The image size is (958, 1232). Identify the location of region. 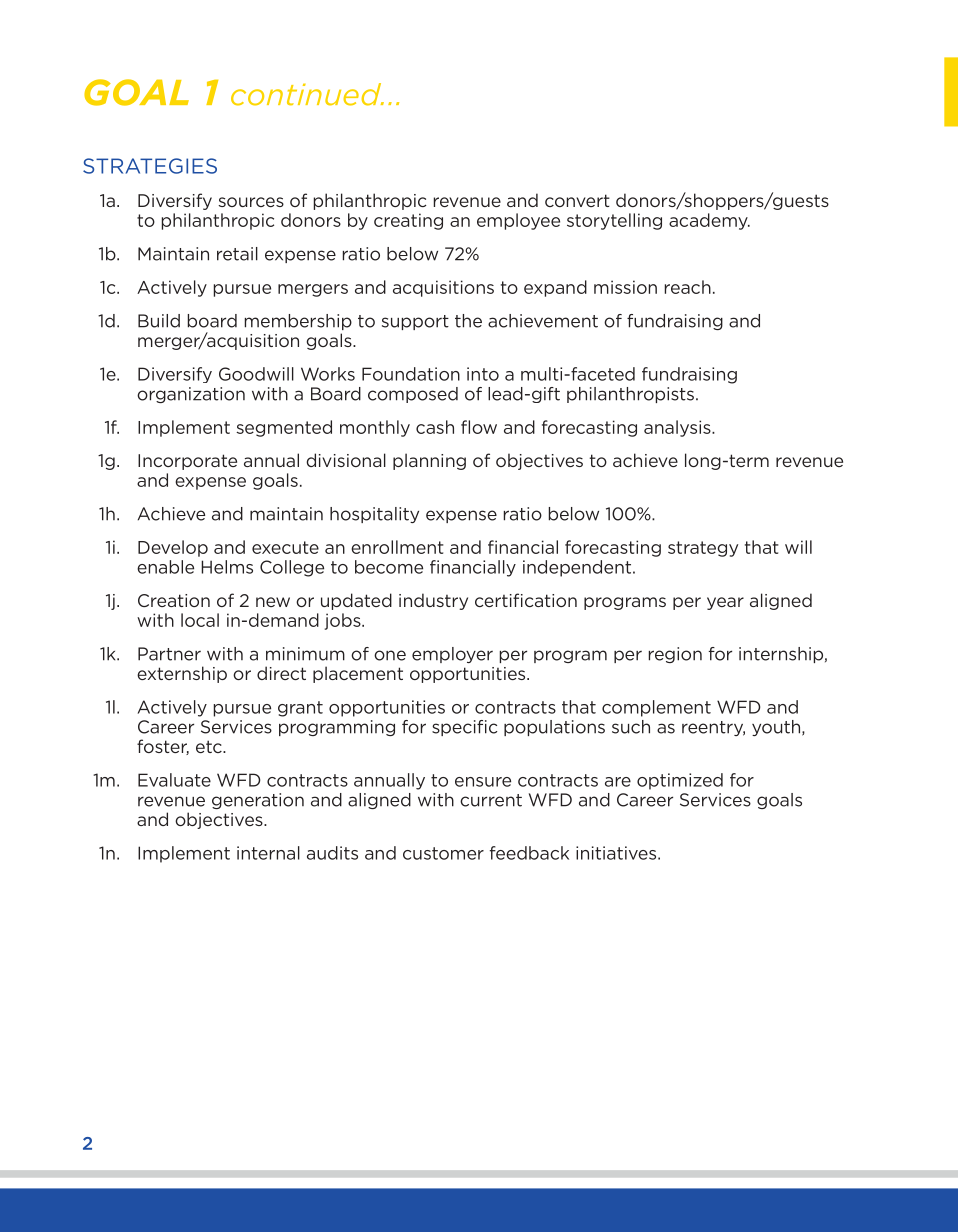
(675, 655).
